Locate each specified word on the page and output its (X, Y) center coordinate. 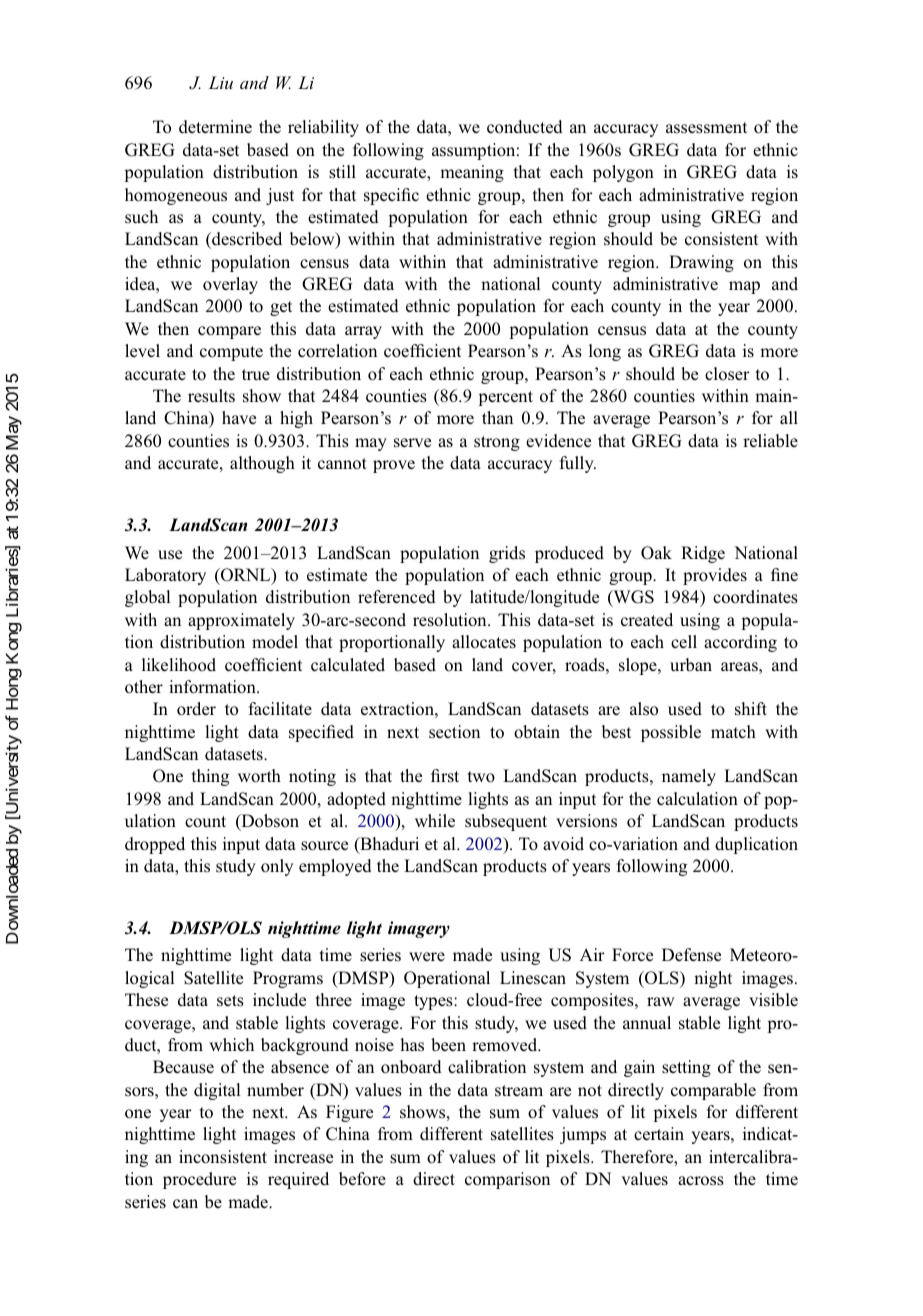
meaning (472, 173)
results (211, 396)
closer (727, 374)
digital (217, 1091)
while (435, 821)
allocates (484, 642)
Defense (691, 955)
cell (684, 642)
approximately (241, 621)
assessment (706, 128)
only (277, 867)
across (701, 1181)
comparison (507, 1180)
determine (215, 127)
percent (505, 398)
